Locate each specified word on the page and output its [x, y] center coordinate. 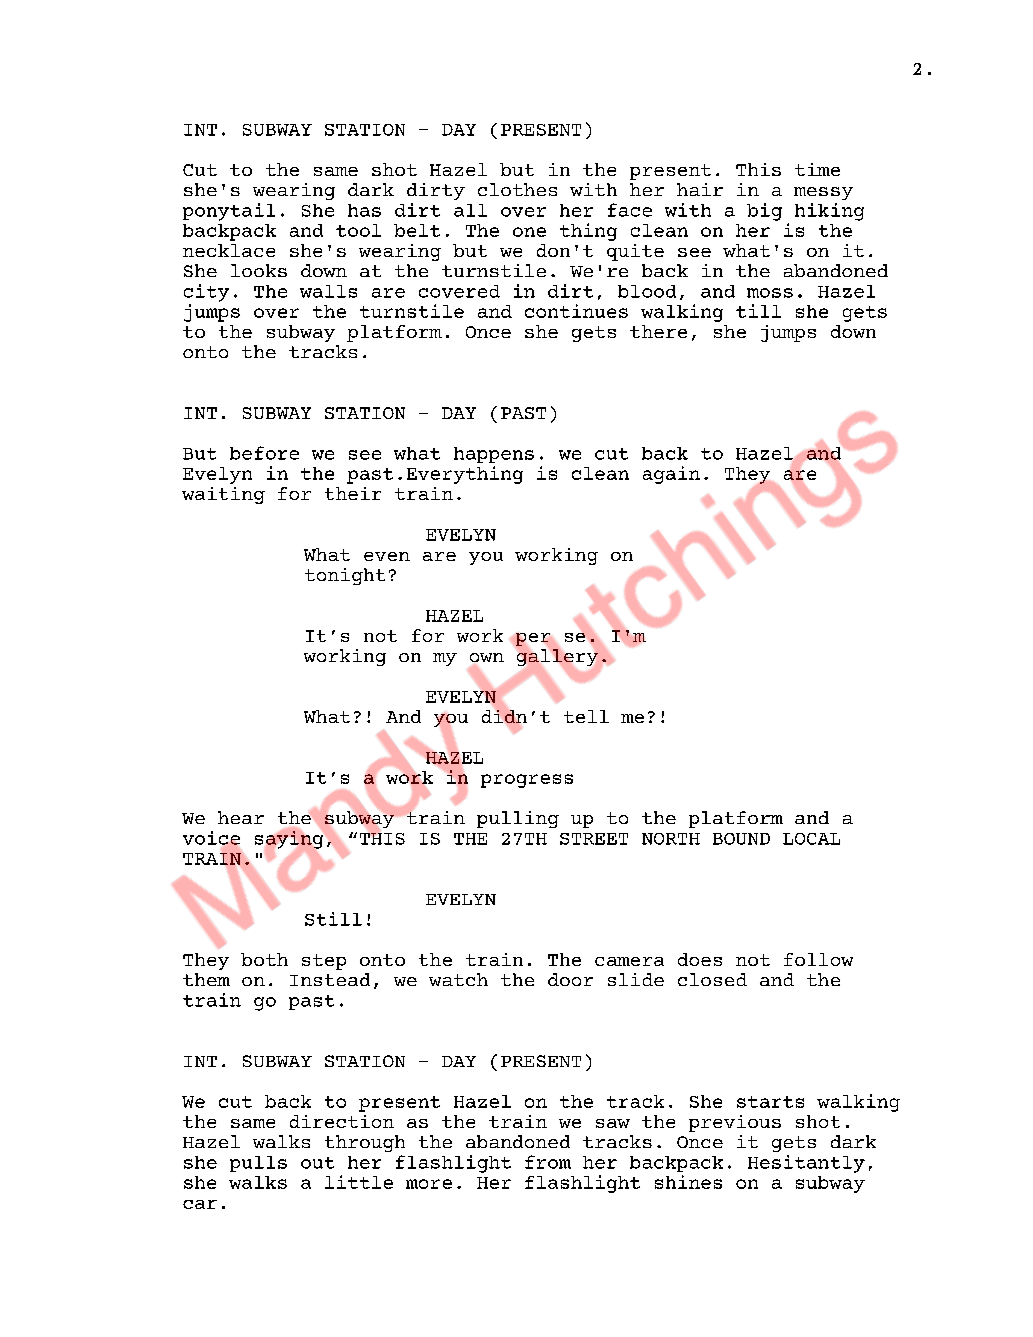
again [671, 475]
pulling [518, 819]
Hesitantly [806, 1164]
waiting [223, 495]
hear [241, 817]
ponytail [229, 212]
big [764, 212]
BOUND [741, 839]
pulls [258, 1164]
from [548, 1162]
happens [494, 455]
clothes [517, 189]
